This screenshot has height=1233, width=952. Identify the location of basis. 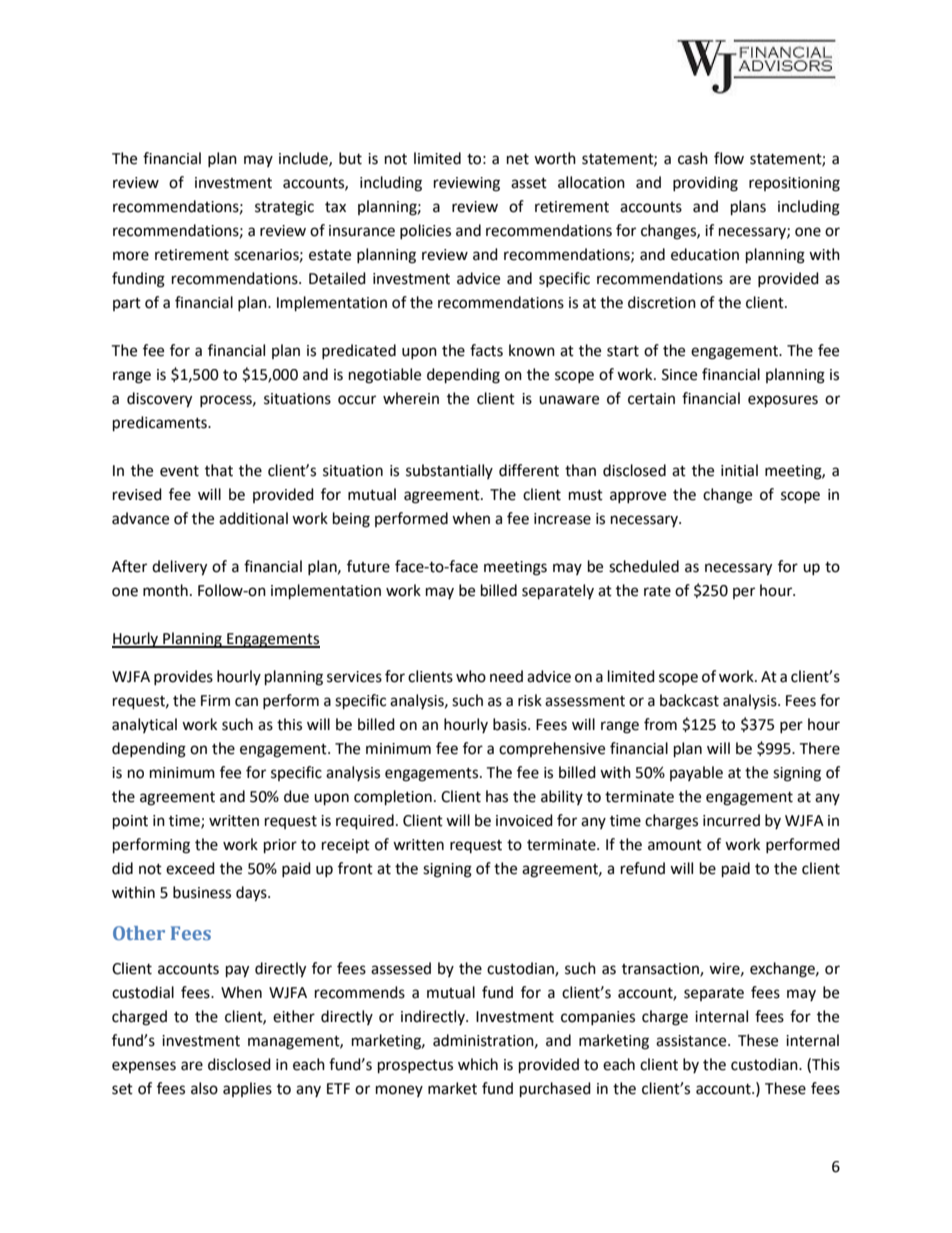
(511, 724).
